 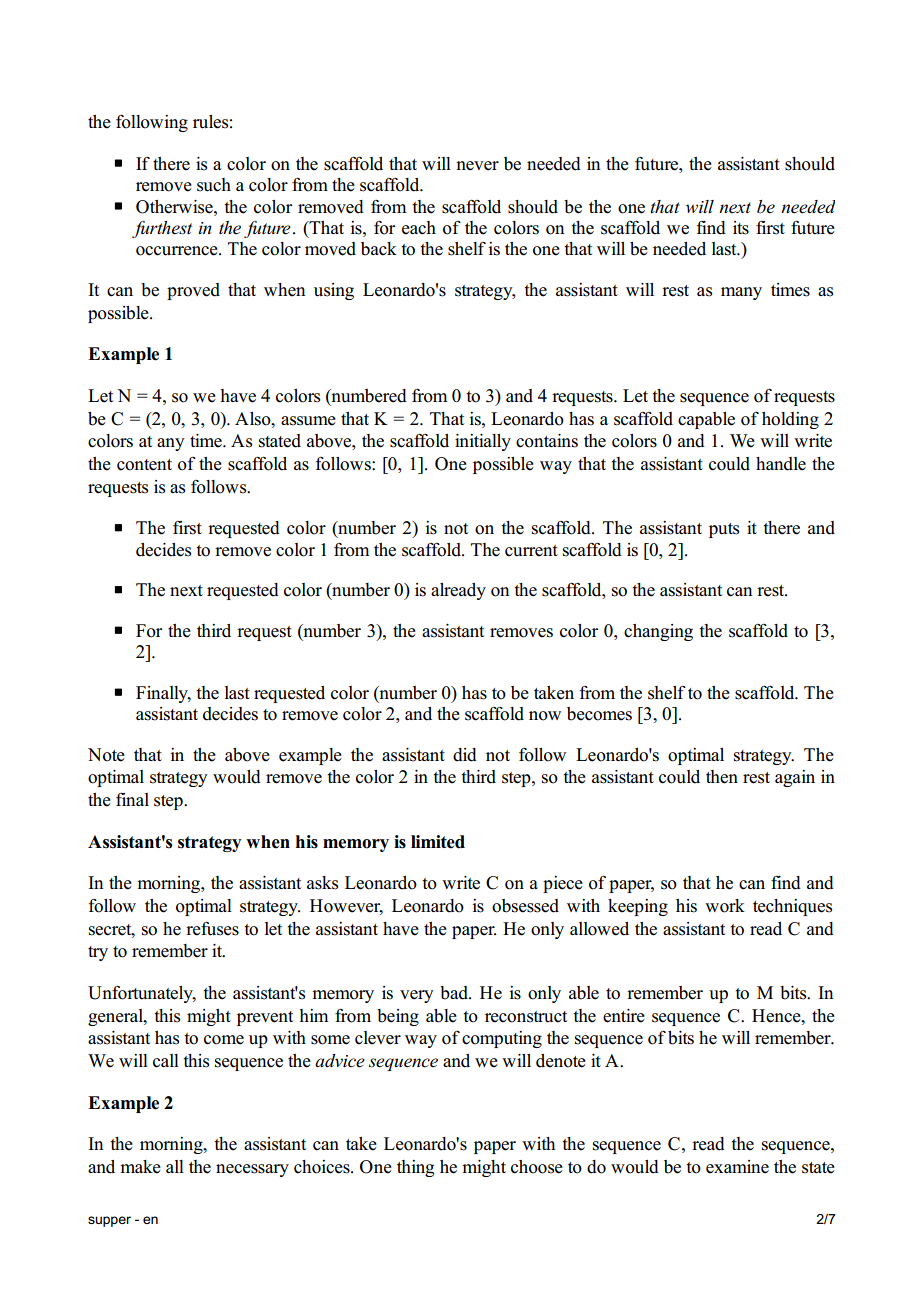 What do you see at coordinates (212, 928) in the screenshot?
I see `refuses` at bounding box center [212, 928].
